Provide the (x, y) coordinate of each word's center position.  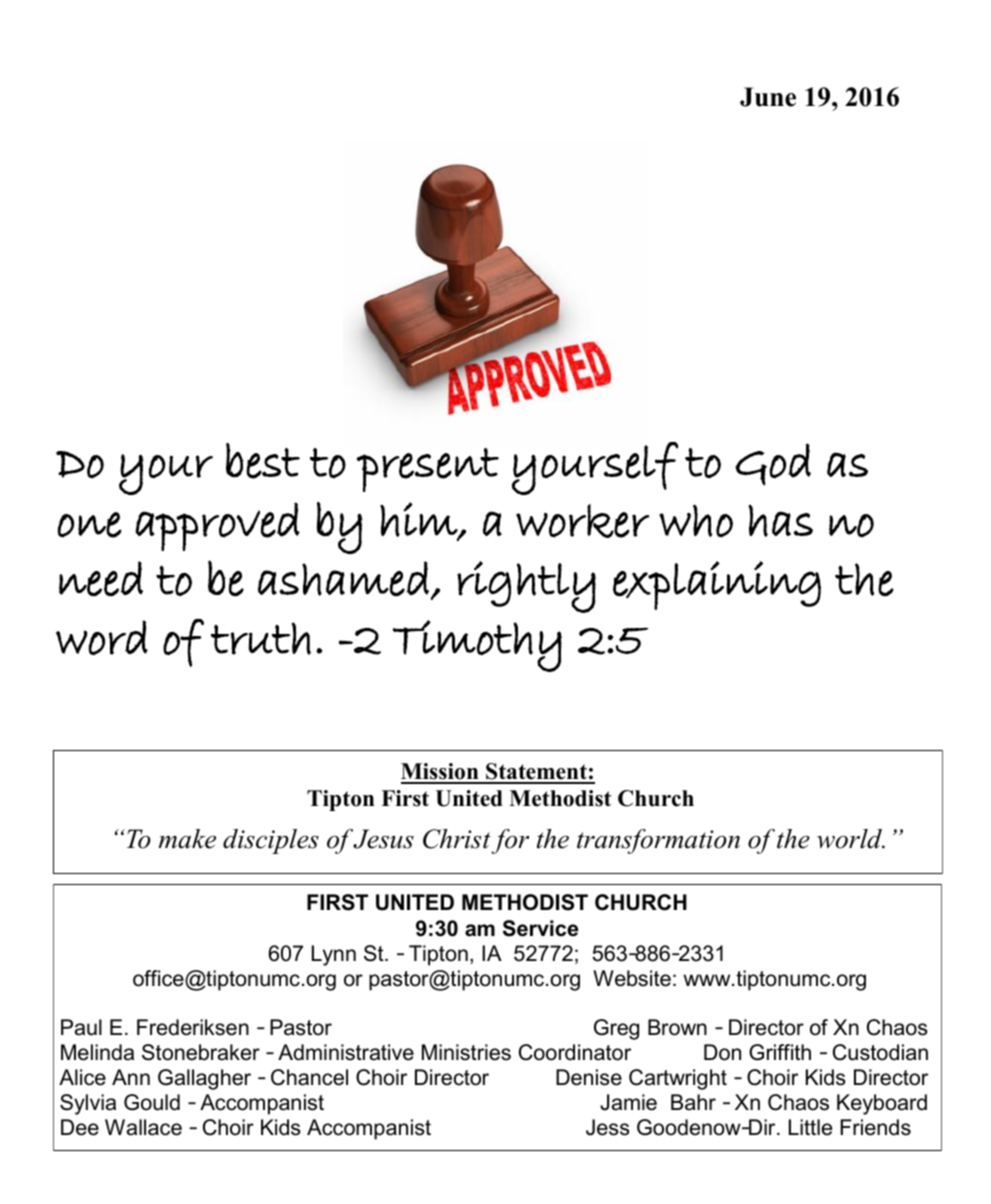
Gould (152, 1102)
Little (810, 1127)
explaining (717, 585)
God (773, 464)
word (102, 637)
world (851, 839)
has (780, 521)
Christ (457, 839)
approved (217, 527)
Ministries (466, 1052)
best (263, 461)
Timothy (477, 646)
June (768, 97)
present (428, 470)
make (187, 839)
